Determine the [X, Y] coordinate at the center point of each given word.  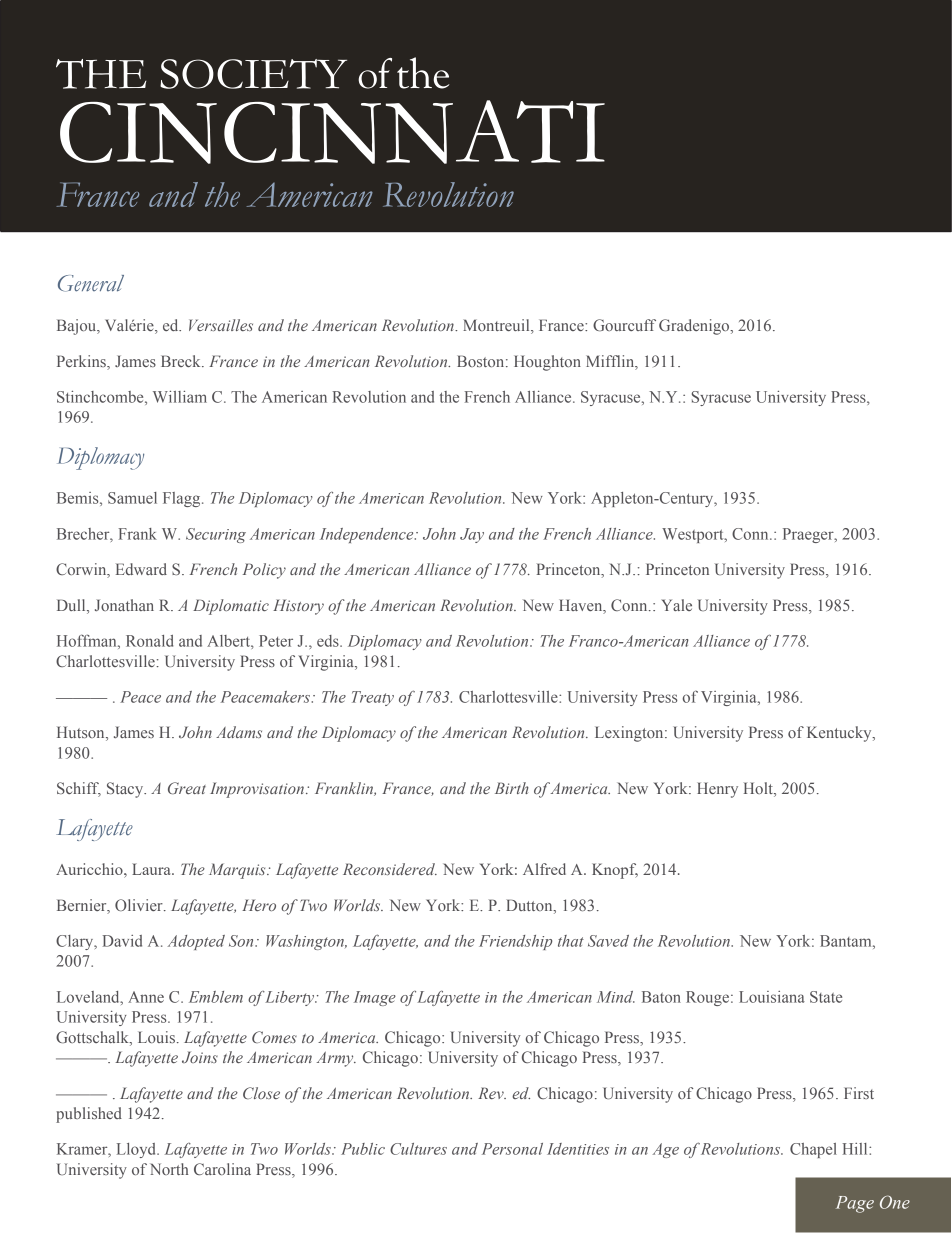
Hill [856, 1149]
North [169, 1169]
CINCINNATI [332, 132]
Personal [512, 1149]
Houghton [547, 363]
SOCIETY [253, 74]
